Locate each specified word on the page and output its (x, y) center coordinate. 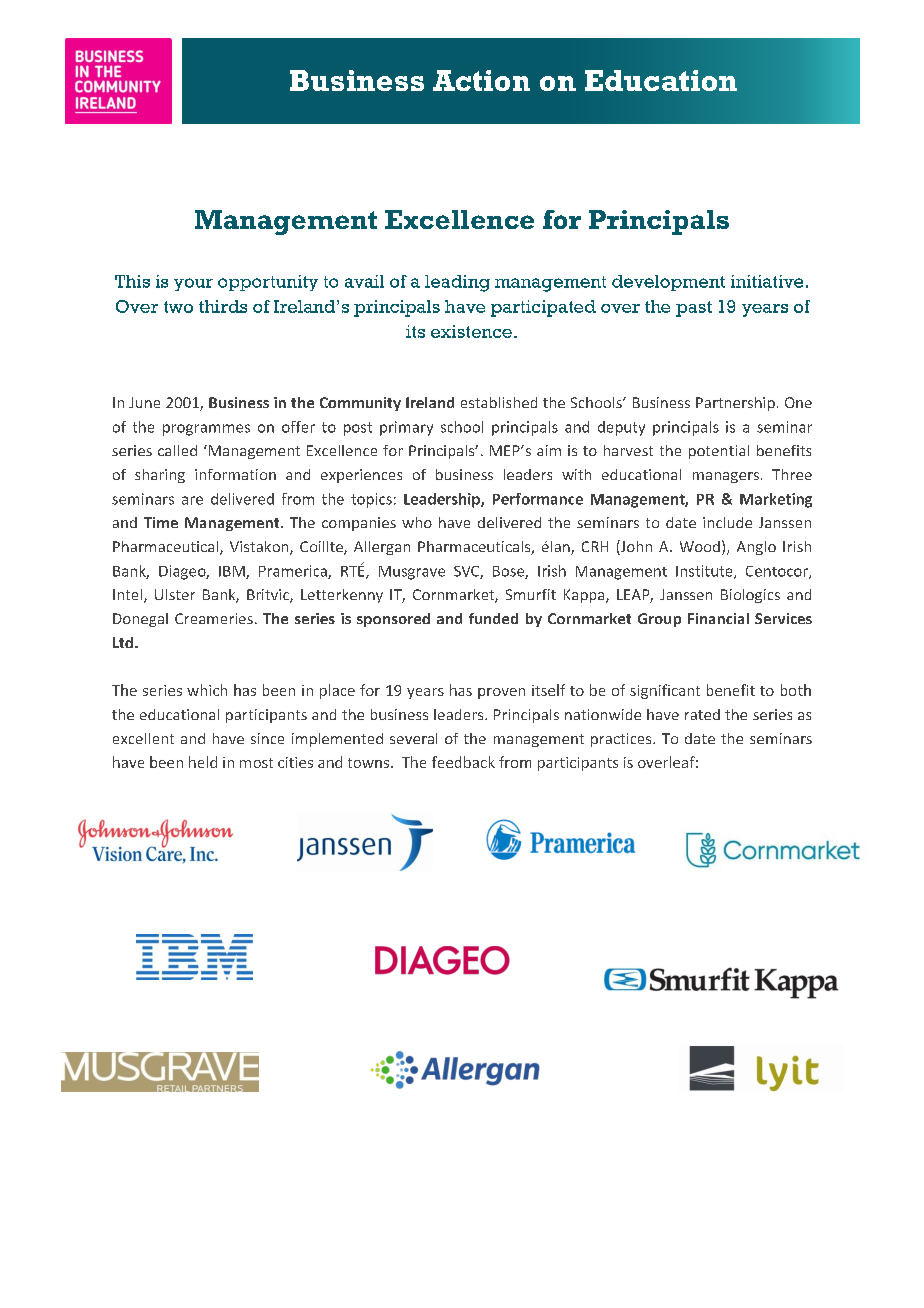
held (203, 762)
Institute (705, 572)
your (193, 284)
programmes (206, 430)
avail (364, 281)
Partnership (735, 404)
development (668, 283)
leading (457, 283)
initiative (767, 281)
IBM (233, 572)
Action (481, 80)
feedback (463, 762)
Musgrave (412, 573)
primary (406, 428)
